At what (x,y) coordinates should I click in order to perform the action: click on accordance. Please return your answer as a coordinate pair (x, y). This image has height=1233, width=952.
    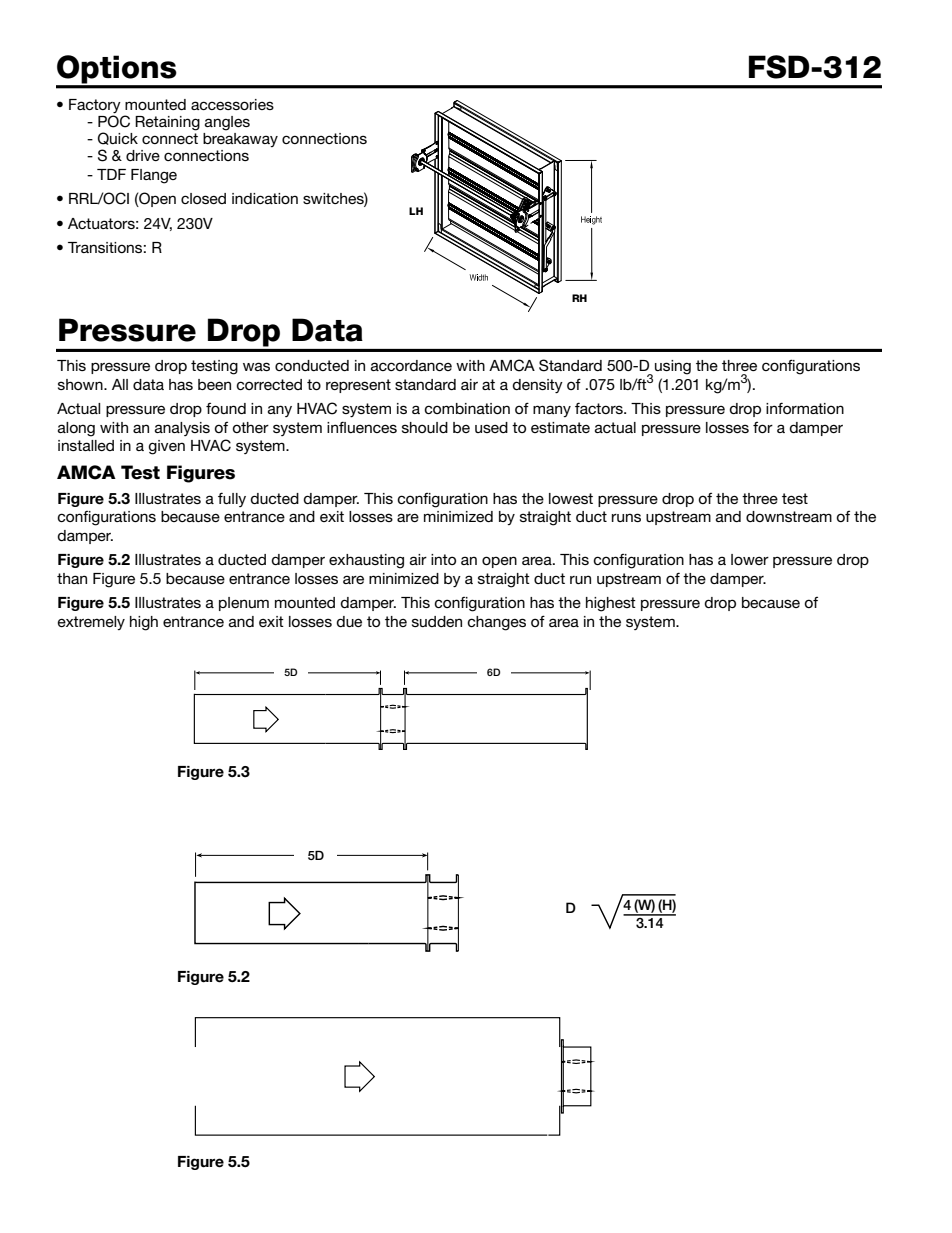
    Looking at the image, I should click on (411, 365).
